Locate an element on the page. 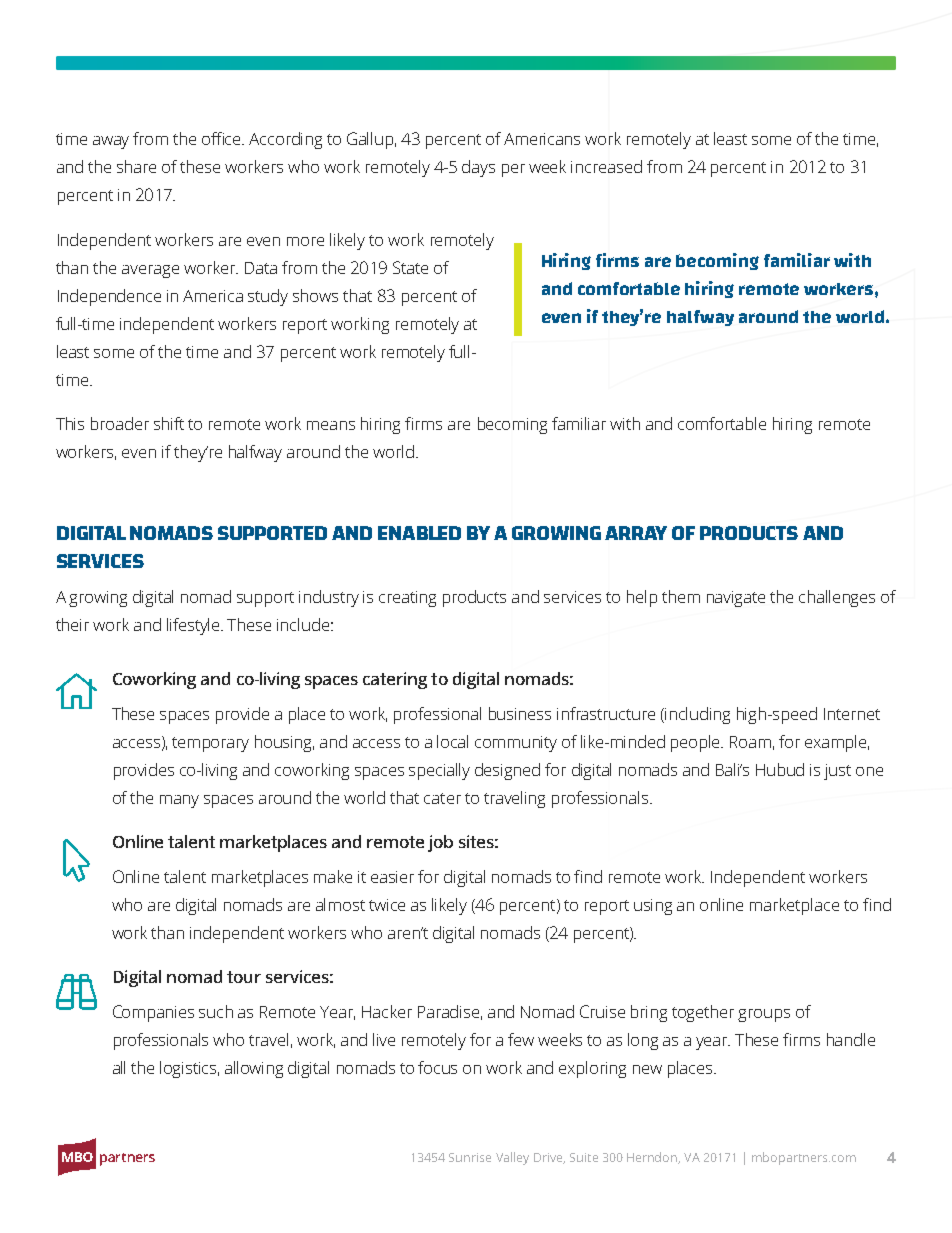 This document has width=952, height=1233. many is located at coordinates (179, 801).
